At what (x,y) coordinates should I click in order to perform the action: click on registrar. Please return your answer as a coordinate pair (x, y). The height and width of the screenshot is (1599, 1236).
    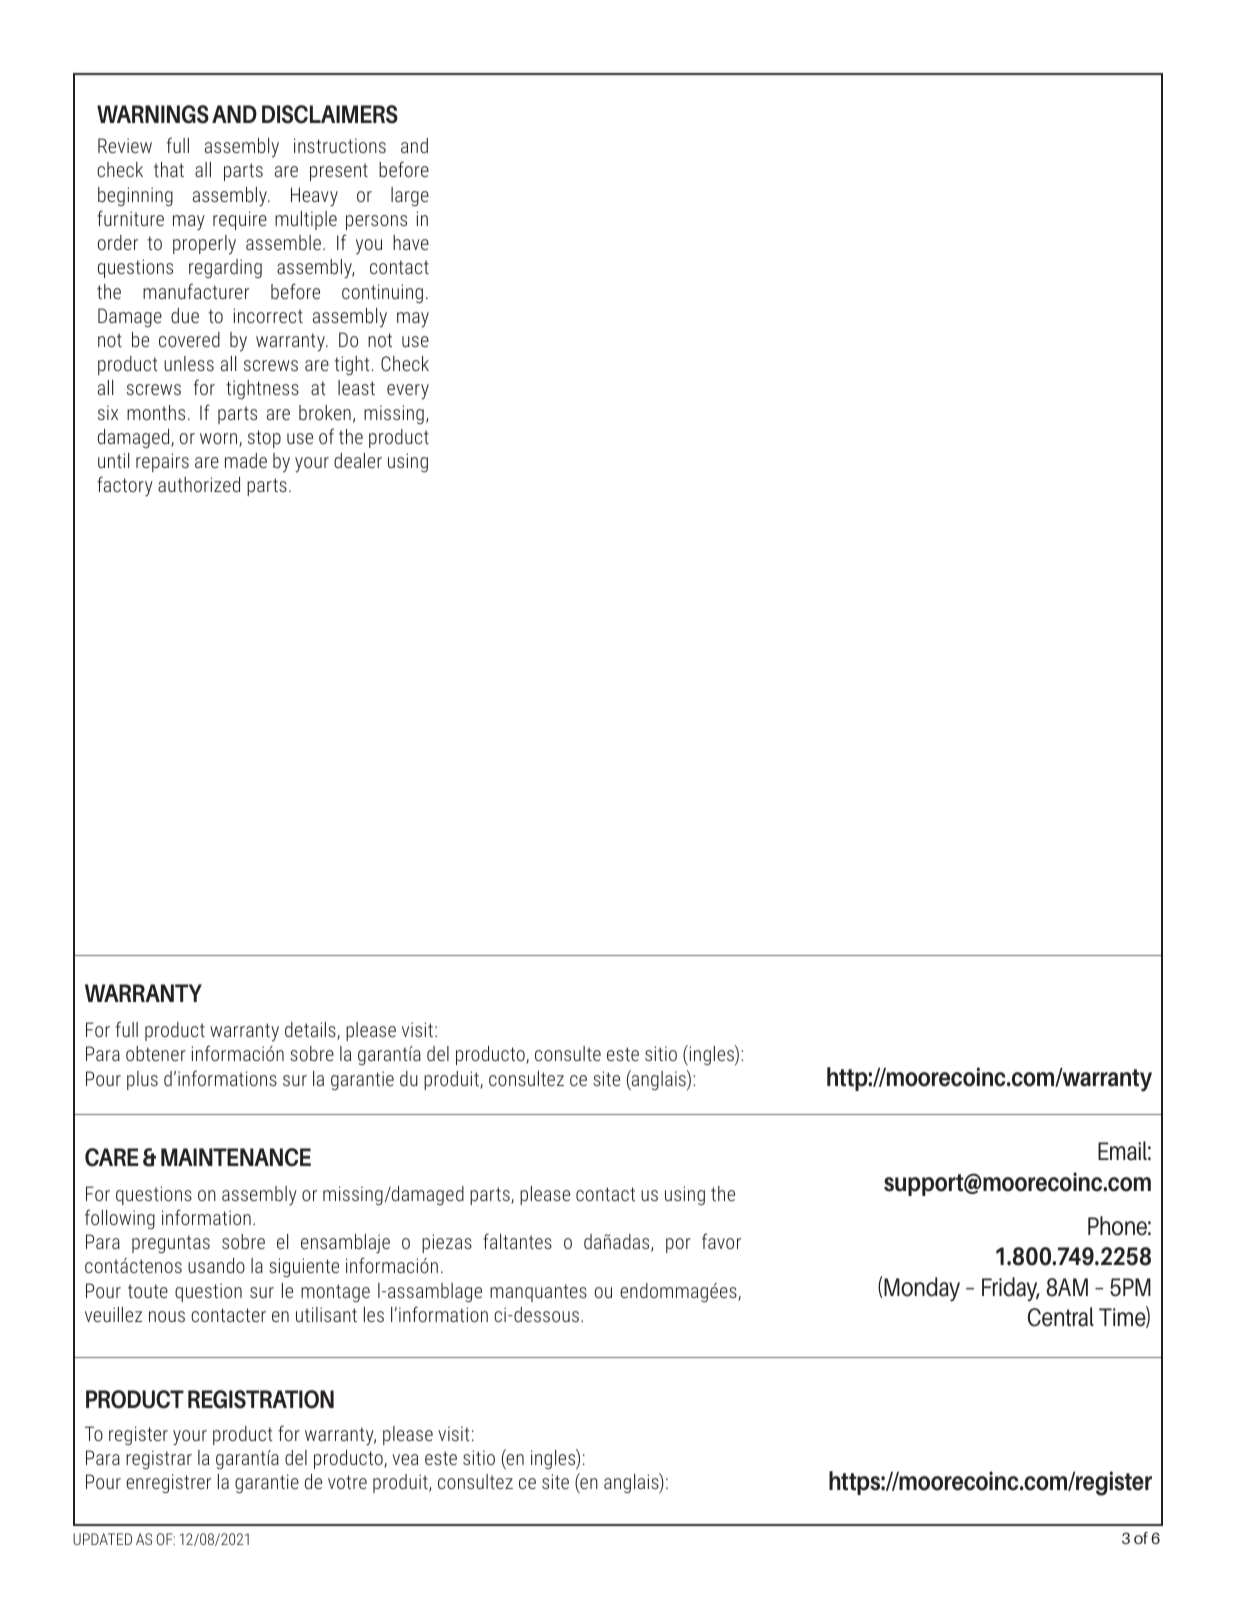
    Looking at the image, I should click on (159, 1459).
